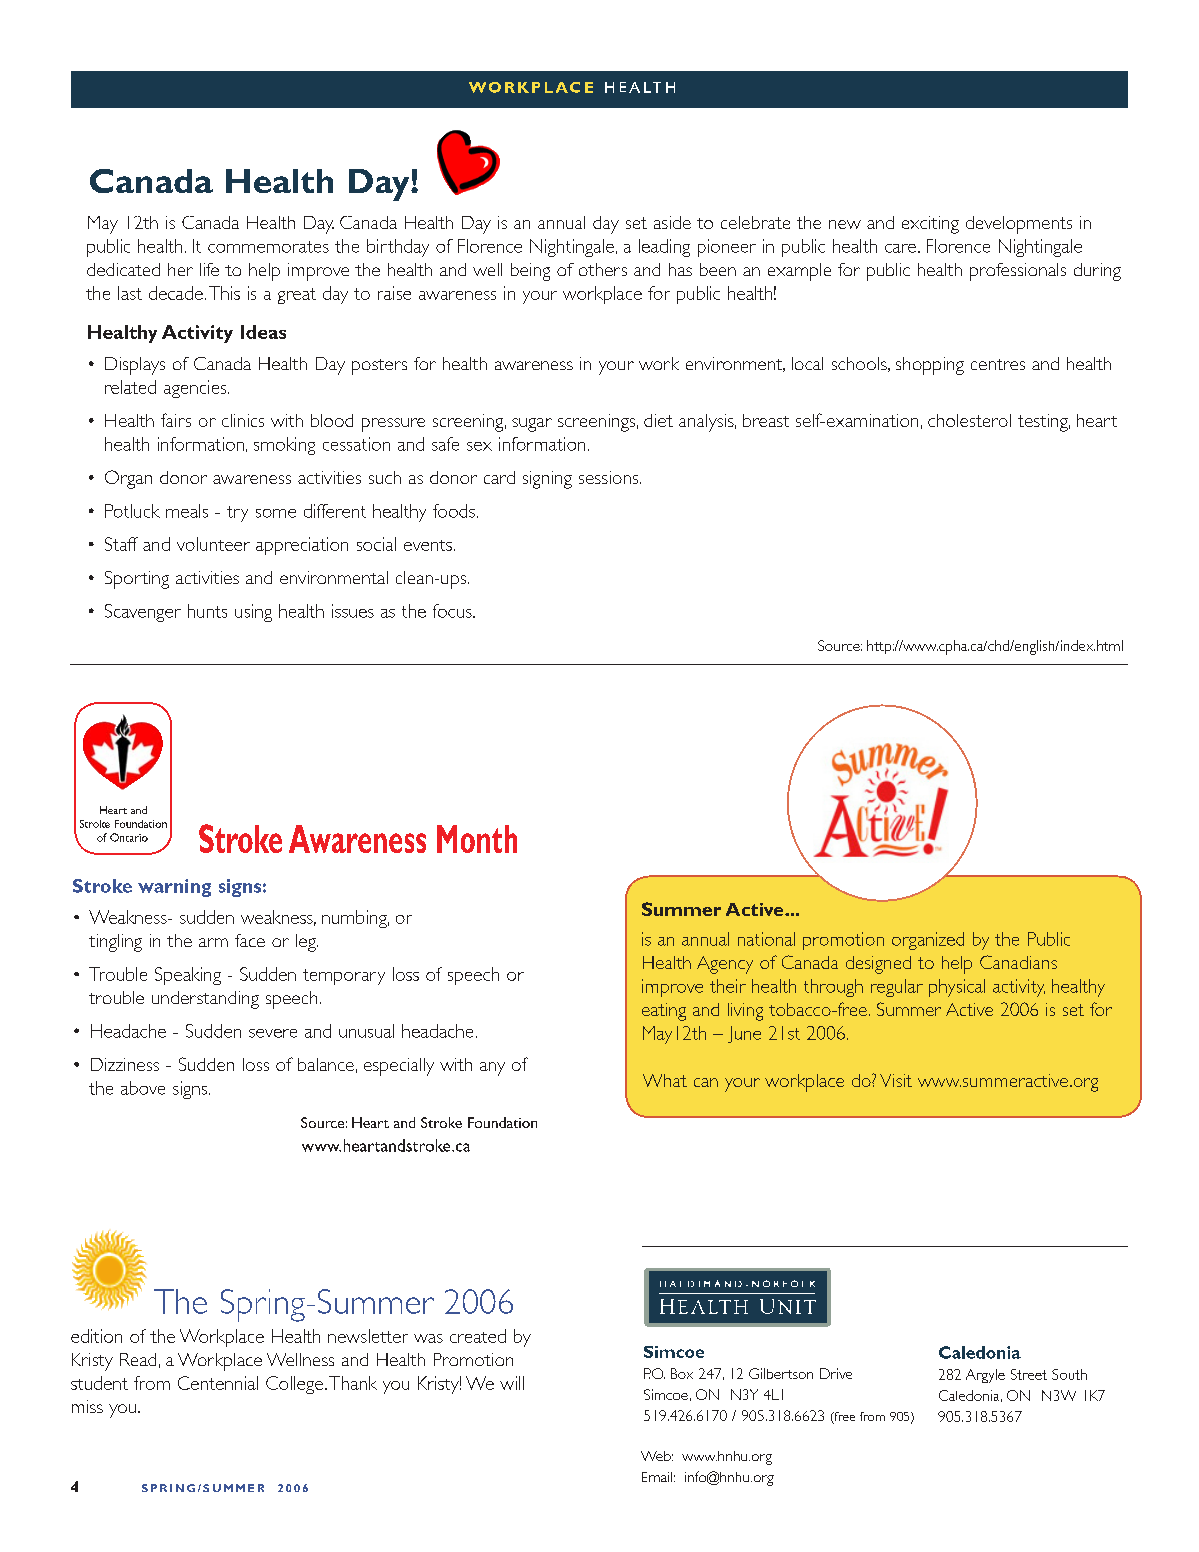 This screenshot has width=1199, height=1552. I want to click on professionals, so click(1018, 272).
